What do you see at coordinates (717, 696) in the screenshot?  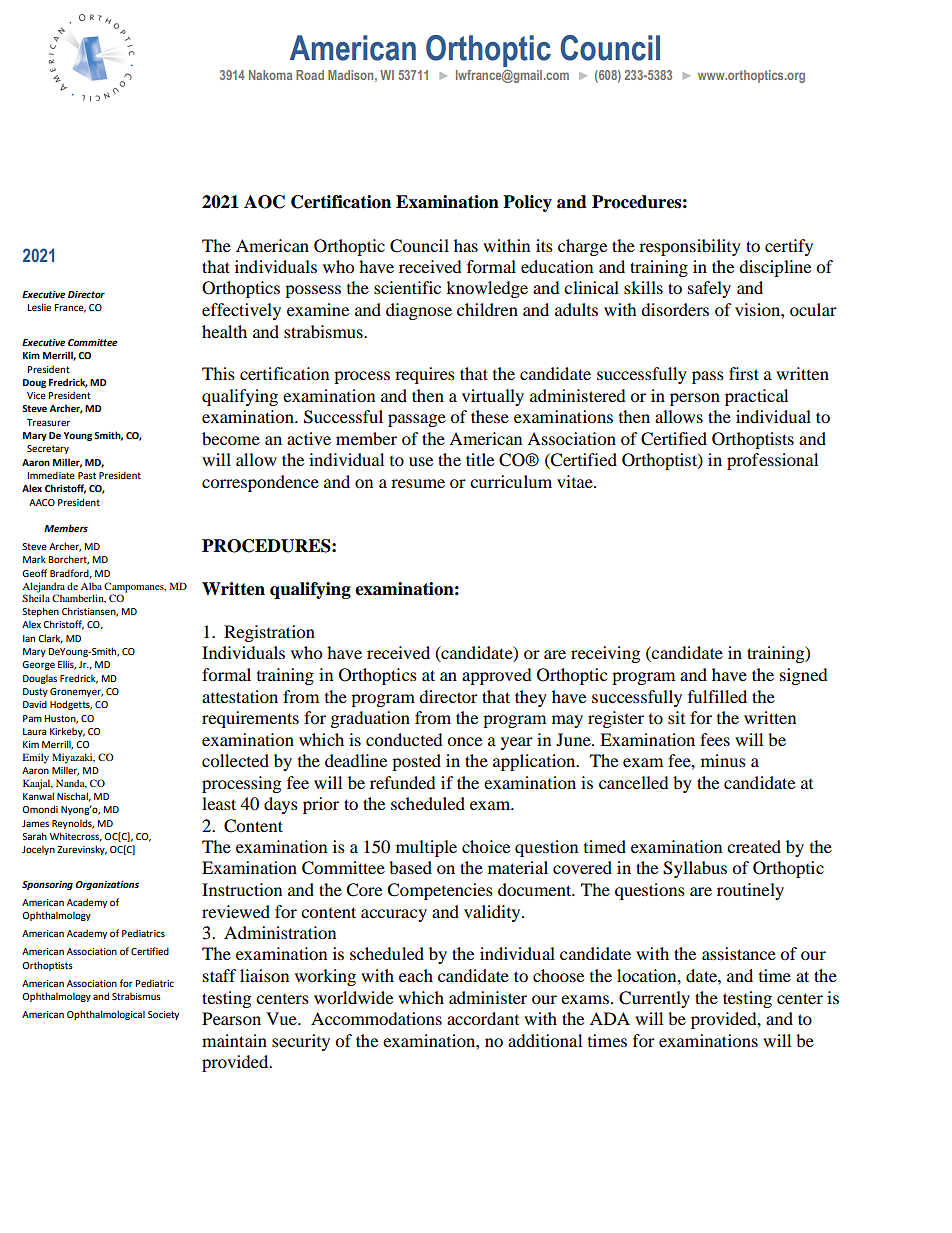 I see `fulfilled` at bounding box center [717, 696].
